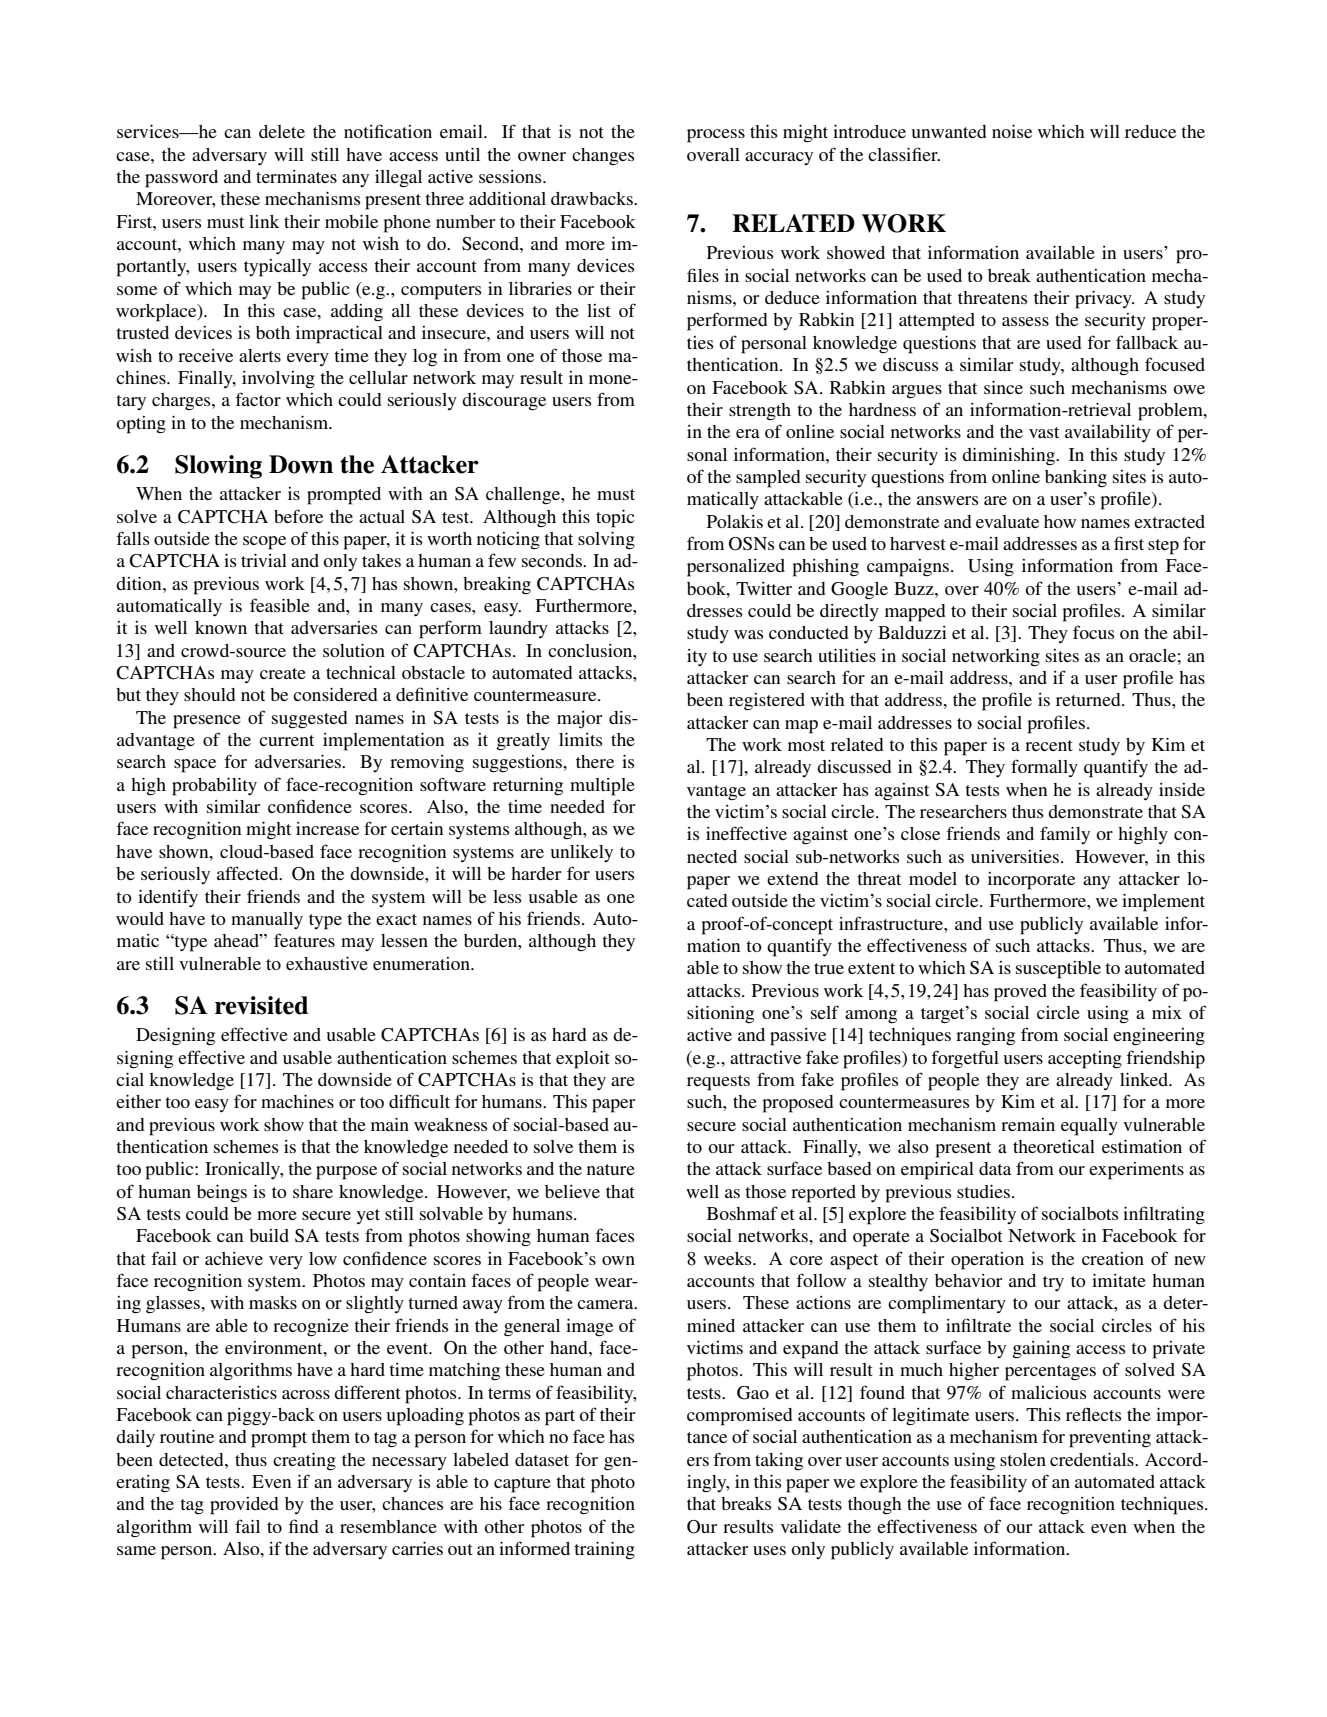 The image size is (1327, 1717). Describe the element at coordinates (604, 1551) in the document. I see `training` at that location.
